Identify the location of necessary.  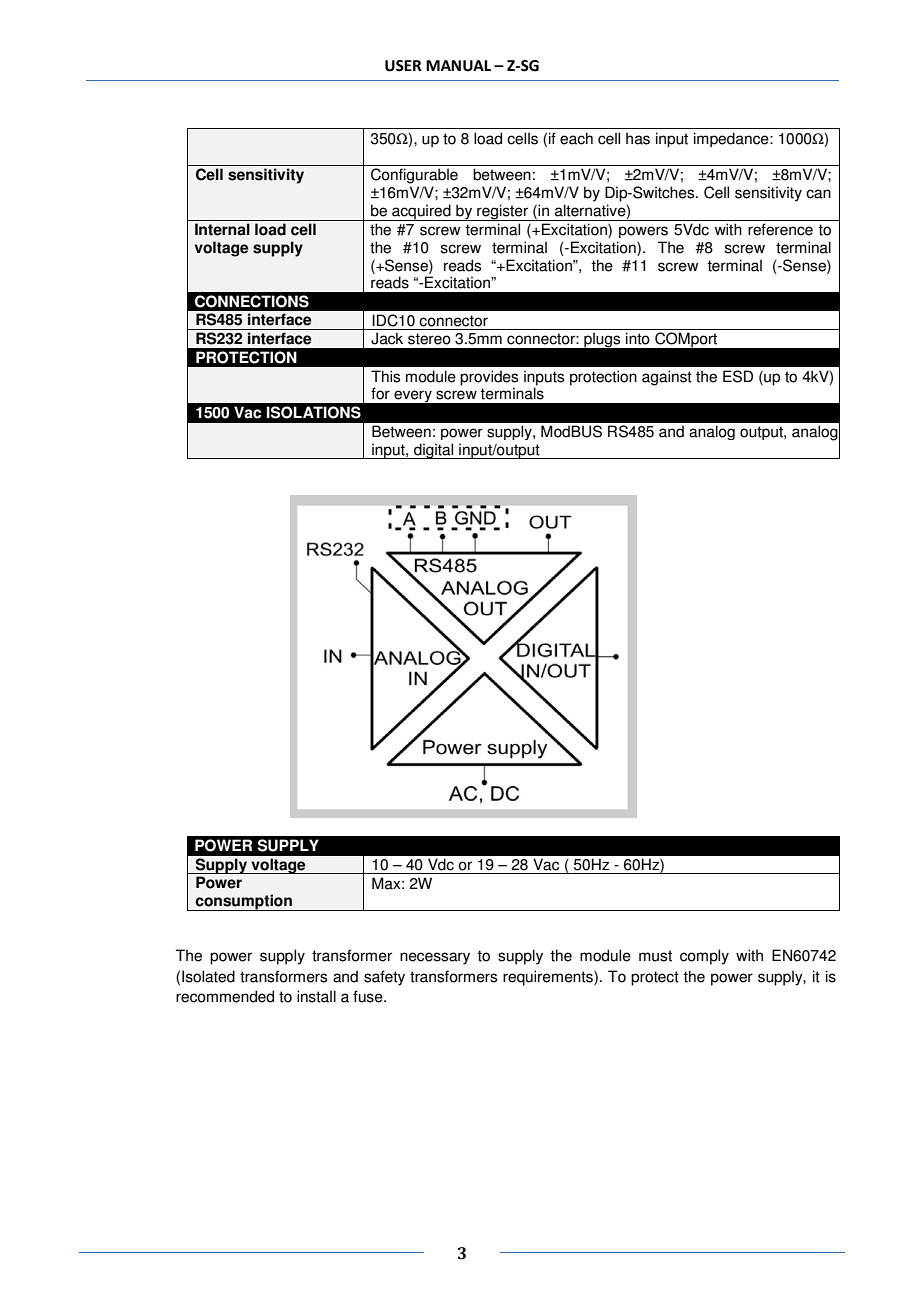
(435, 958).
